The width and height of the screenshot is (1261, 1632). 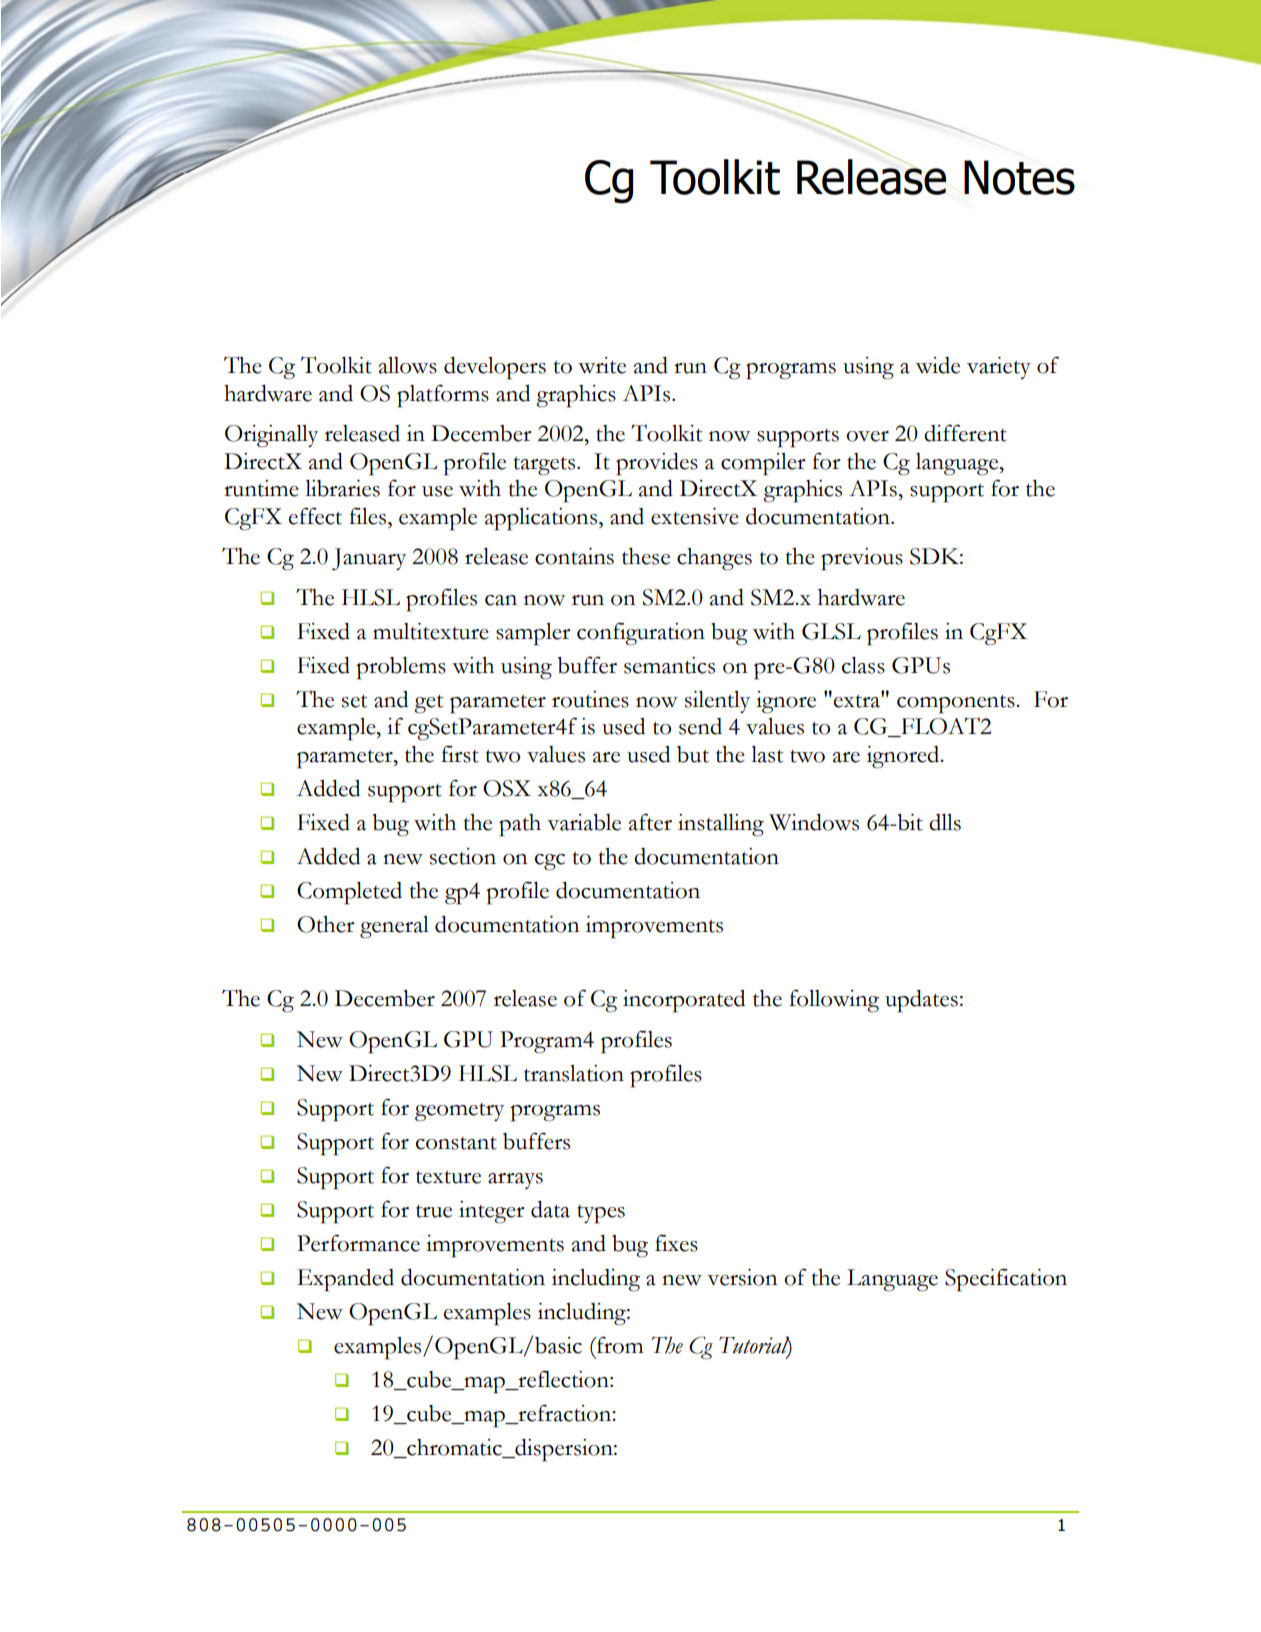 What do you see at coordinates (965, 433) in the screenshot?
I see `different` at bounding box center [965, 433].
